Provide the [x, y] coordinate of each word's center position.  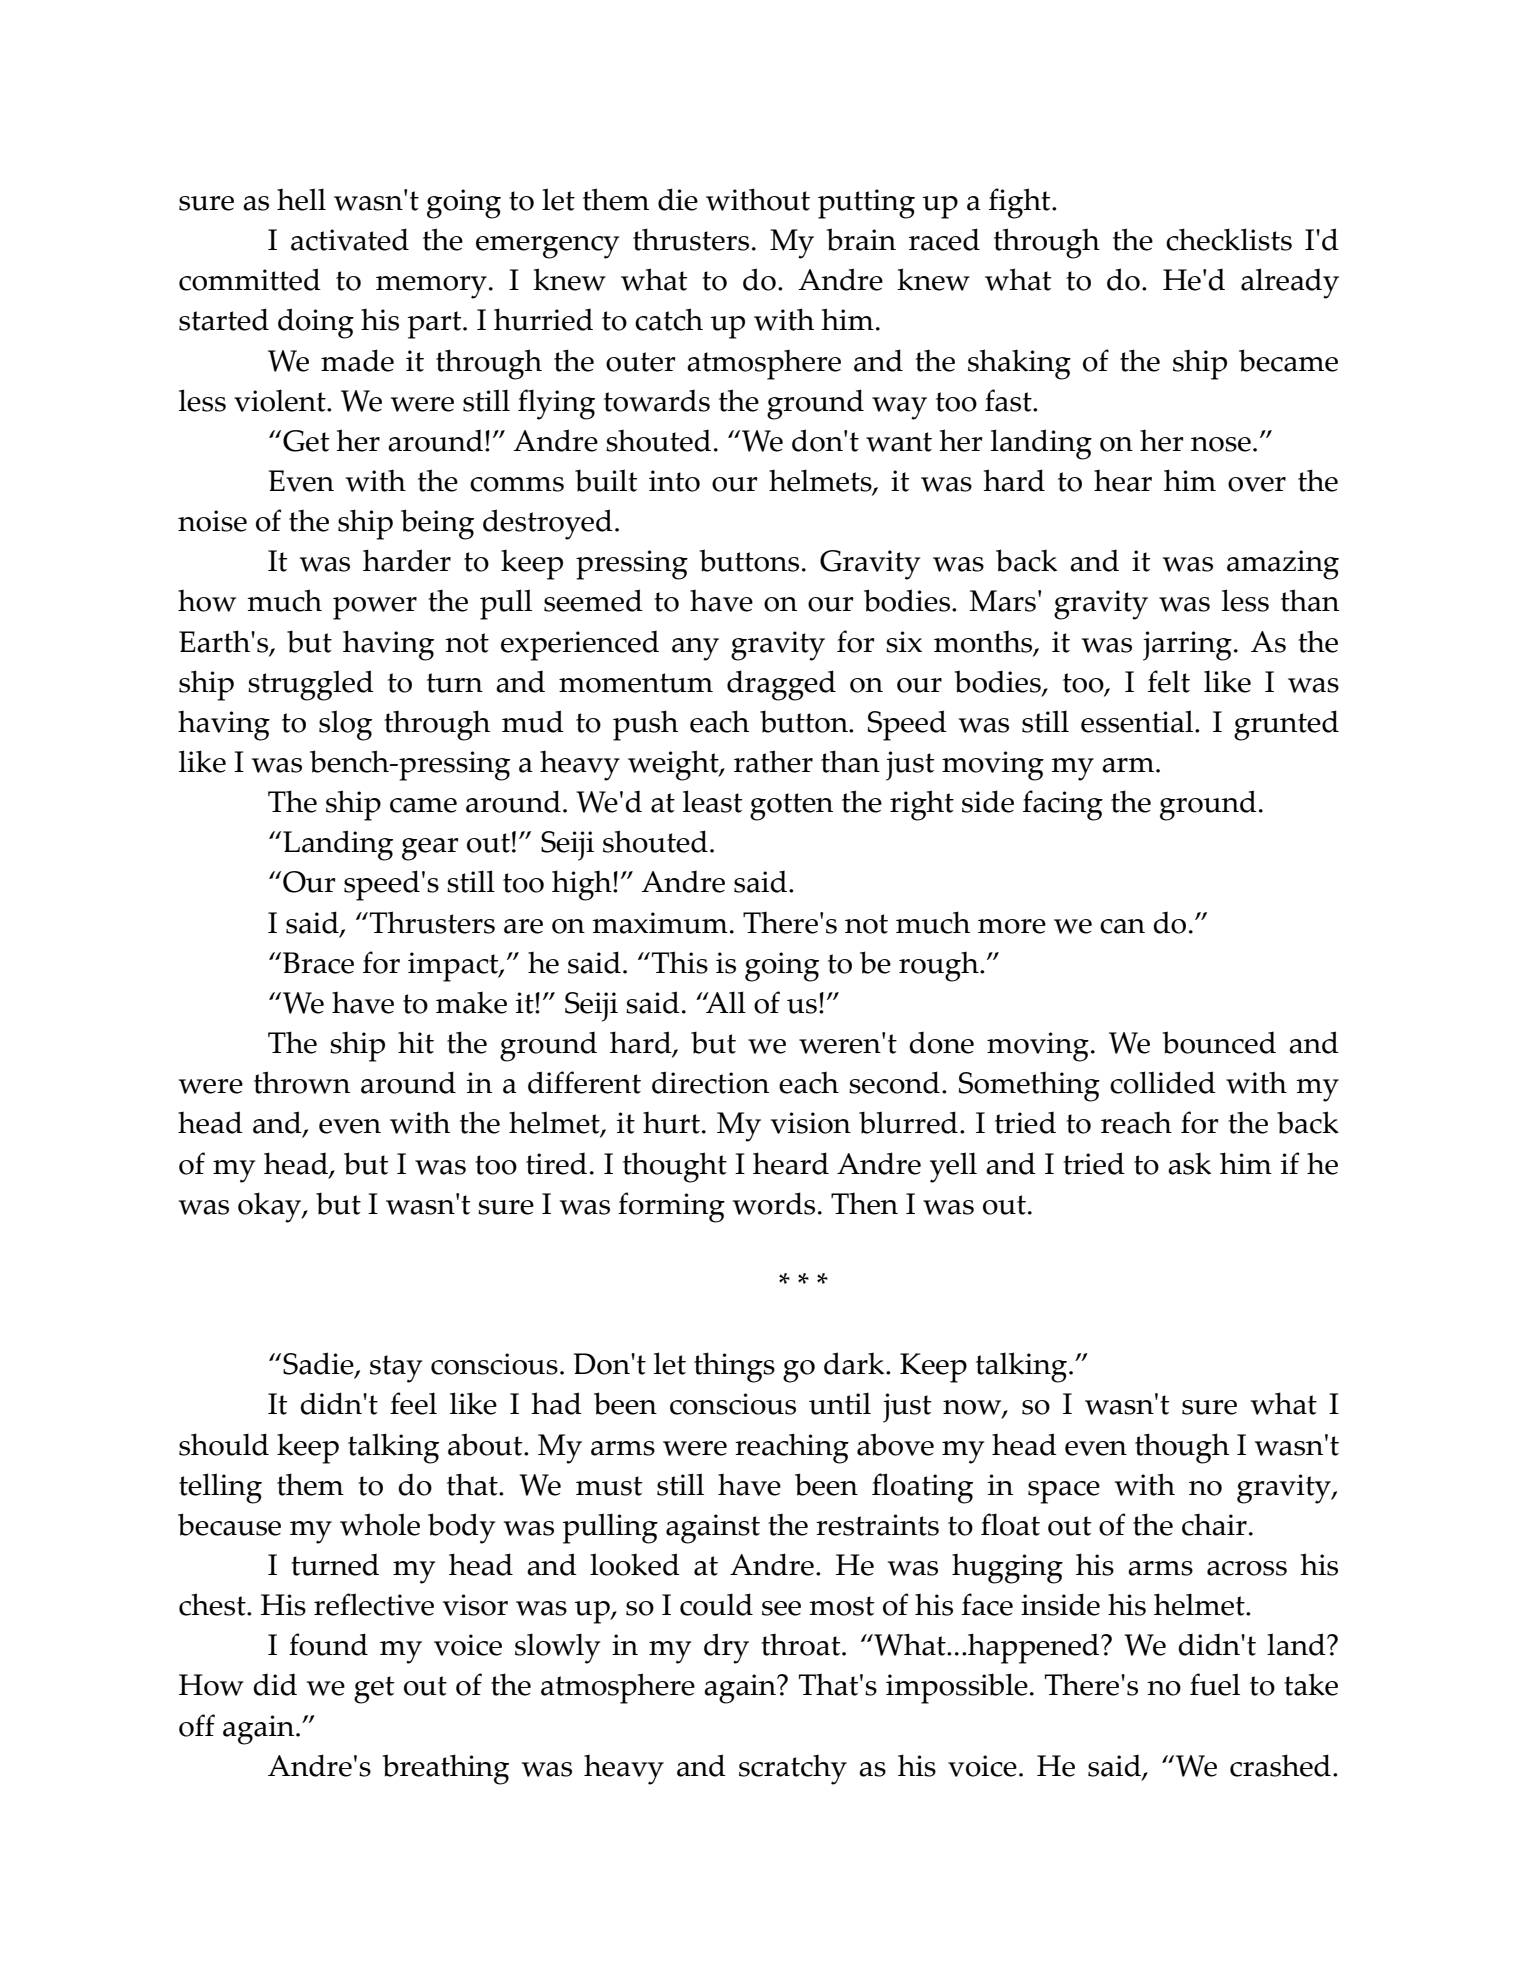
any [695, 649]
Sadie [319, 1365]
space [1064, 1492]
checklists [1229, 239]
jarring [1187, 646]
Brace [318, 963]
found [328, 1644]
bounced [1219, 1042]
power [375, 608]
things [734, 1367]
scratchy [793, 1770]
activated [350, 239]
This [680, 962]
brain [861, 239]
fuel [1215, 1684]
